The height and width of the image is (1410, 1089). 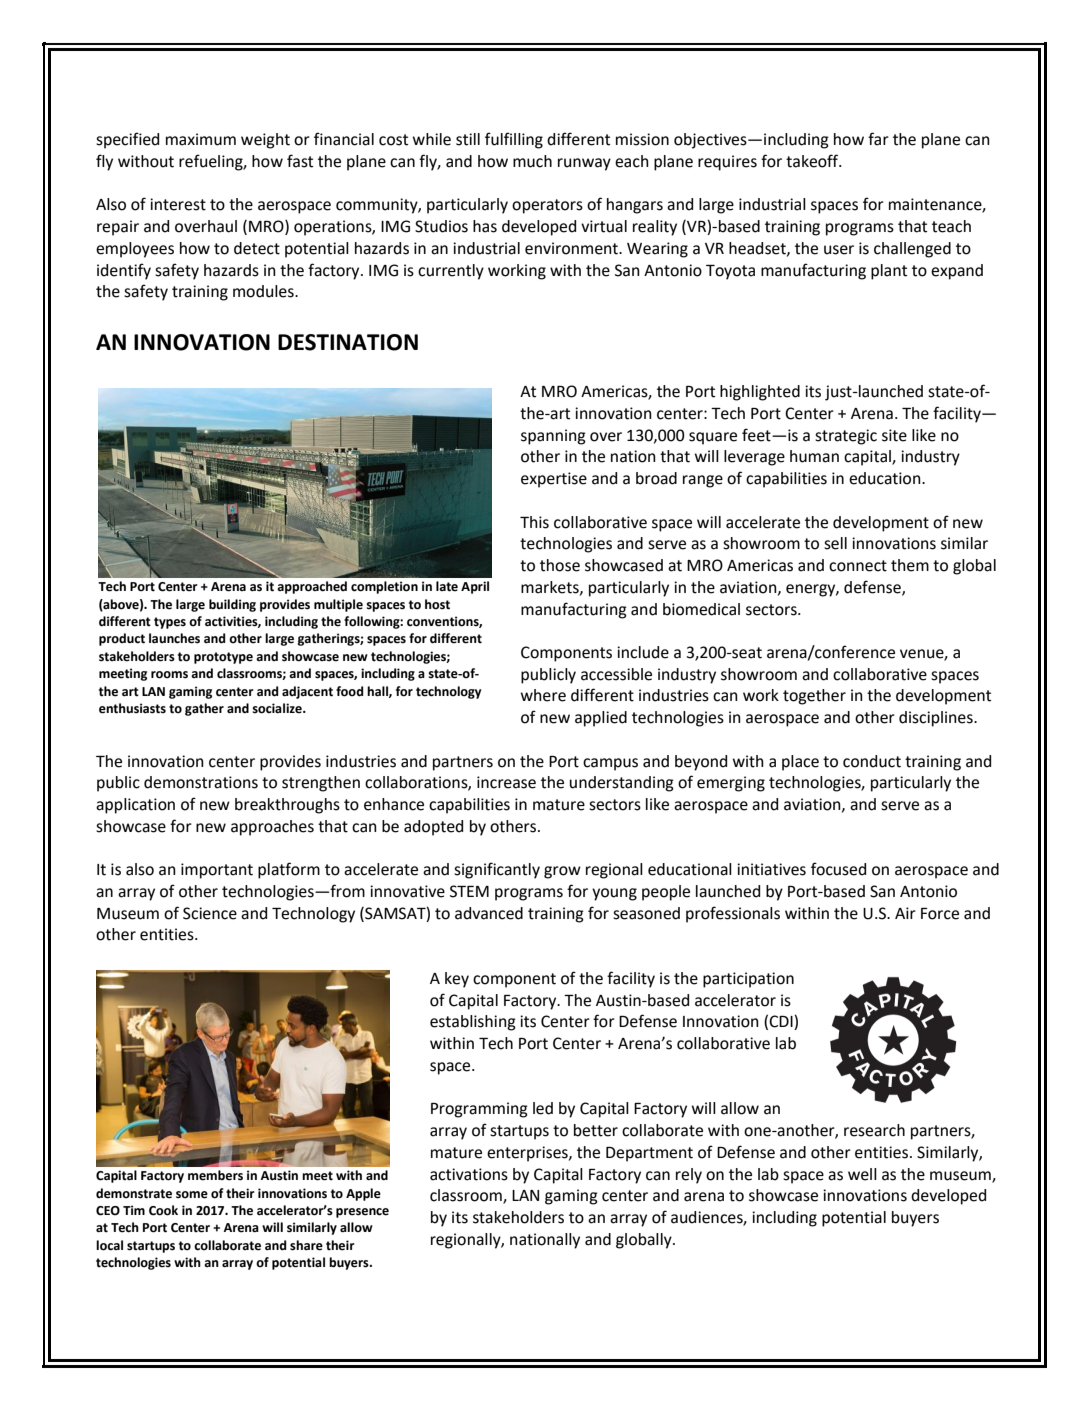 What do you see at coordinates (489, 913) in the image?
I see `advanced` at bounding box center [489, 913].
